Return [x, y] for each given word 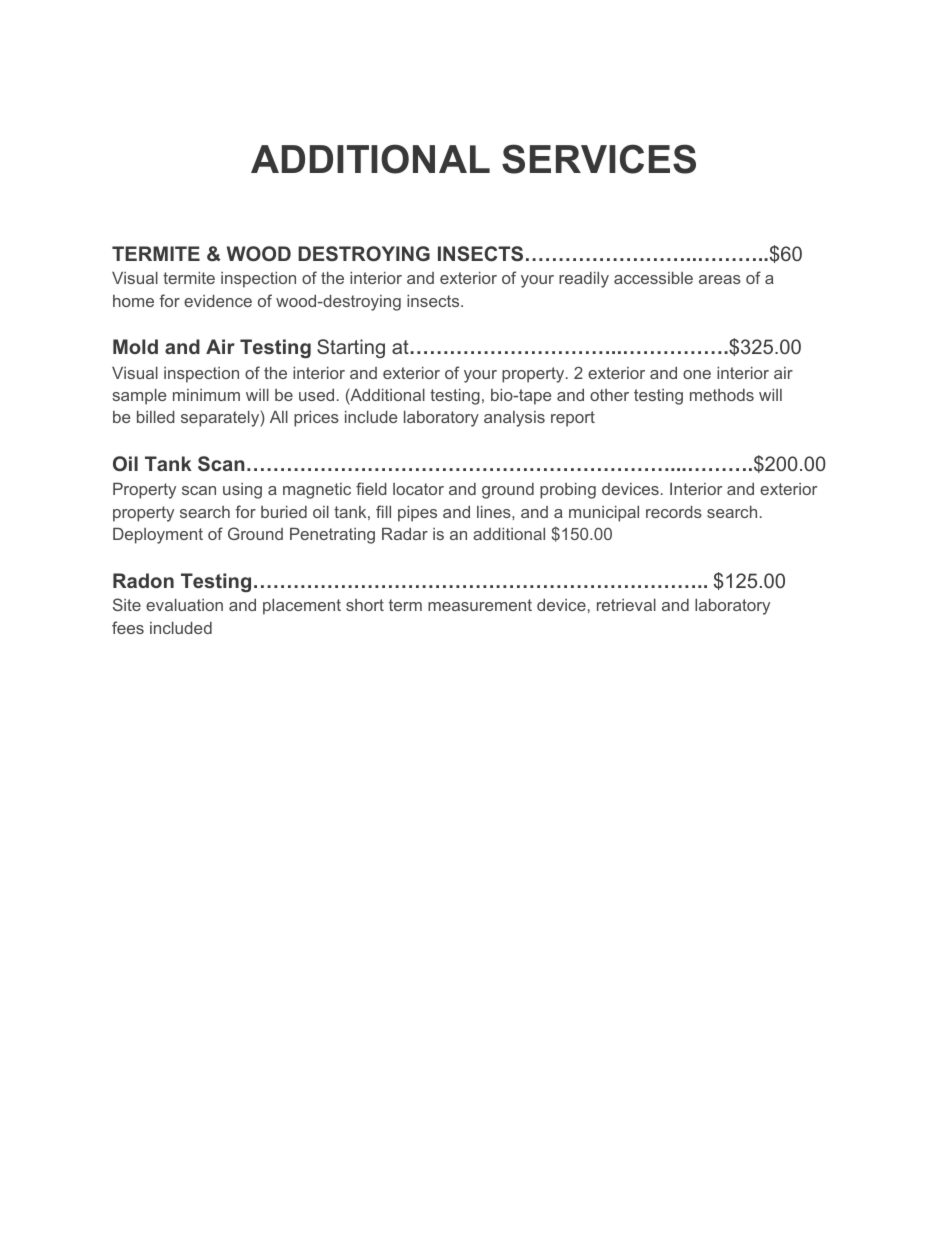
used [316, 395]
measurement [480, 605]
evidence [218, 301]
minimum [206, 395]
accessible [653, 278]
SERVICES [599, 159]
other [609, 395]
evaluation [184, 605]
